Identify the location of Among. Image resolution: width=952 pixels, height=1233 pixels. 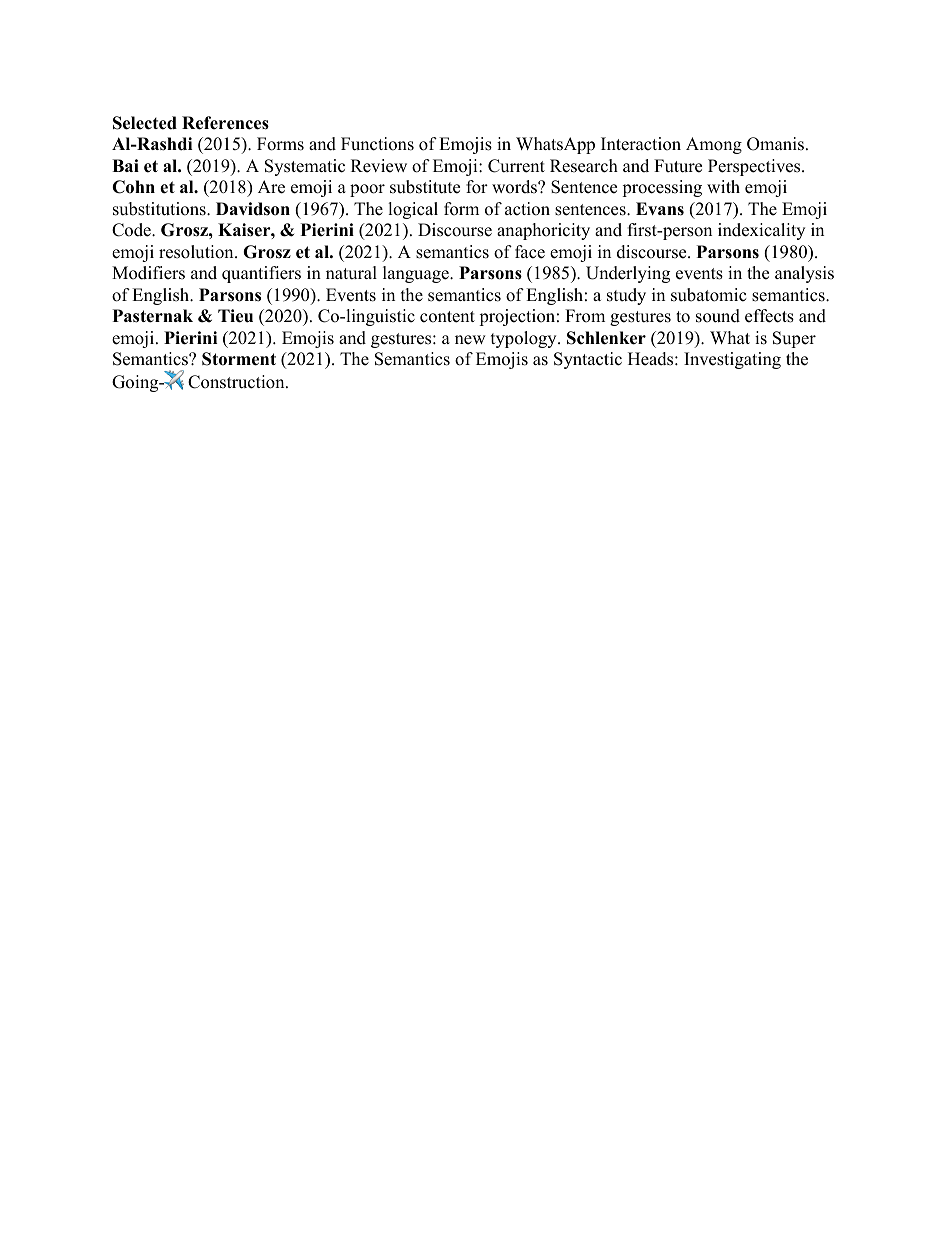
(714, 145).
